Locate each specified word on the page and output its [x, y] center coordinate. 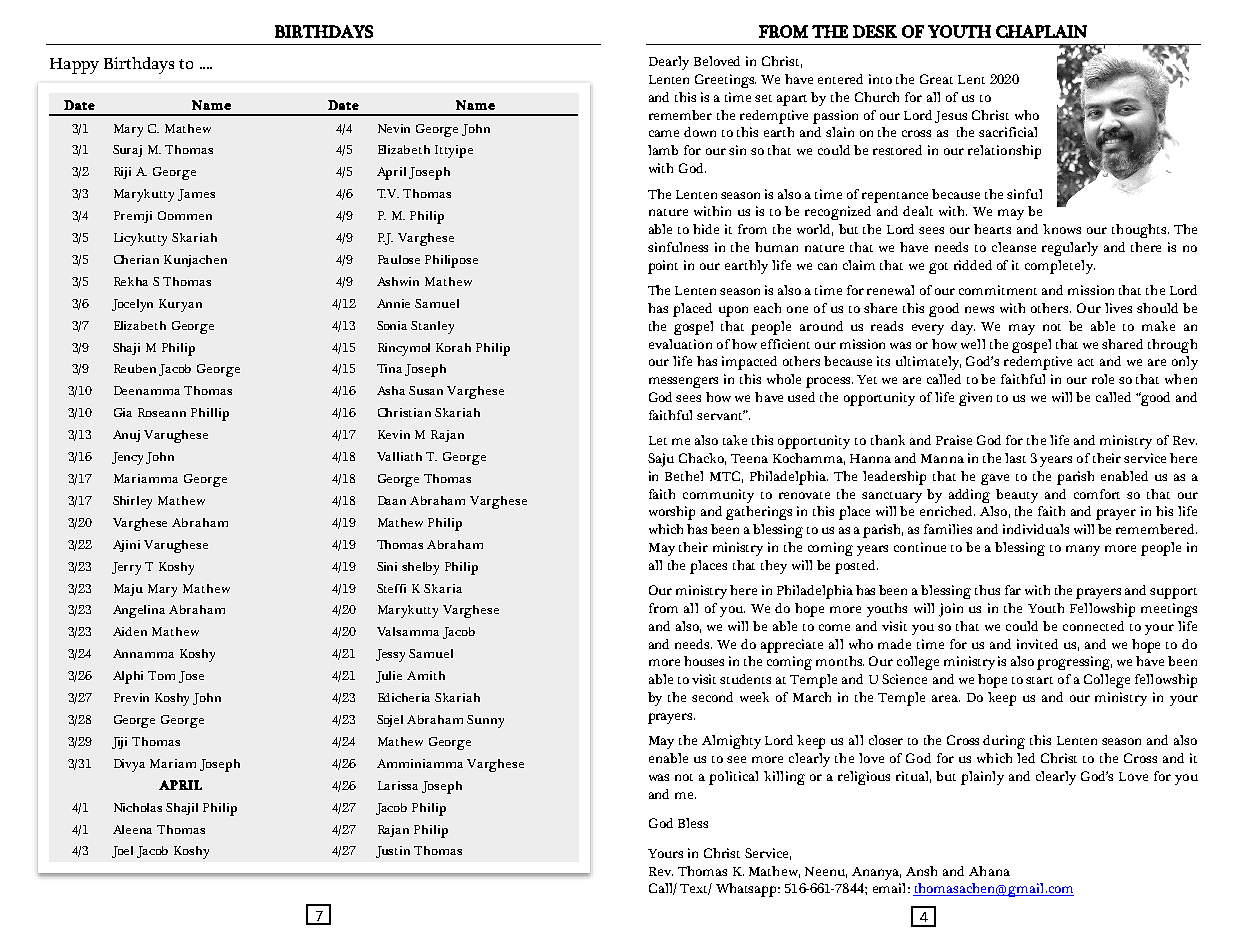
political [733, 778]
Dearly [669, 63]
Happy [74, 66]
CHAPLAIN [1041, 31]
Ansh [921, 871]
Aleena [132, 829]
